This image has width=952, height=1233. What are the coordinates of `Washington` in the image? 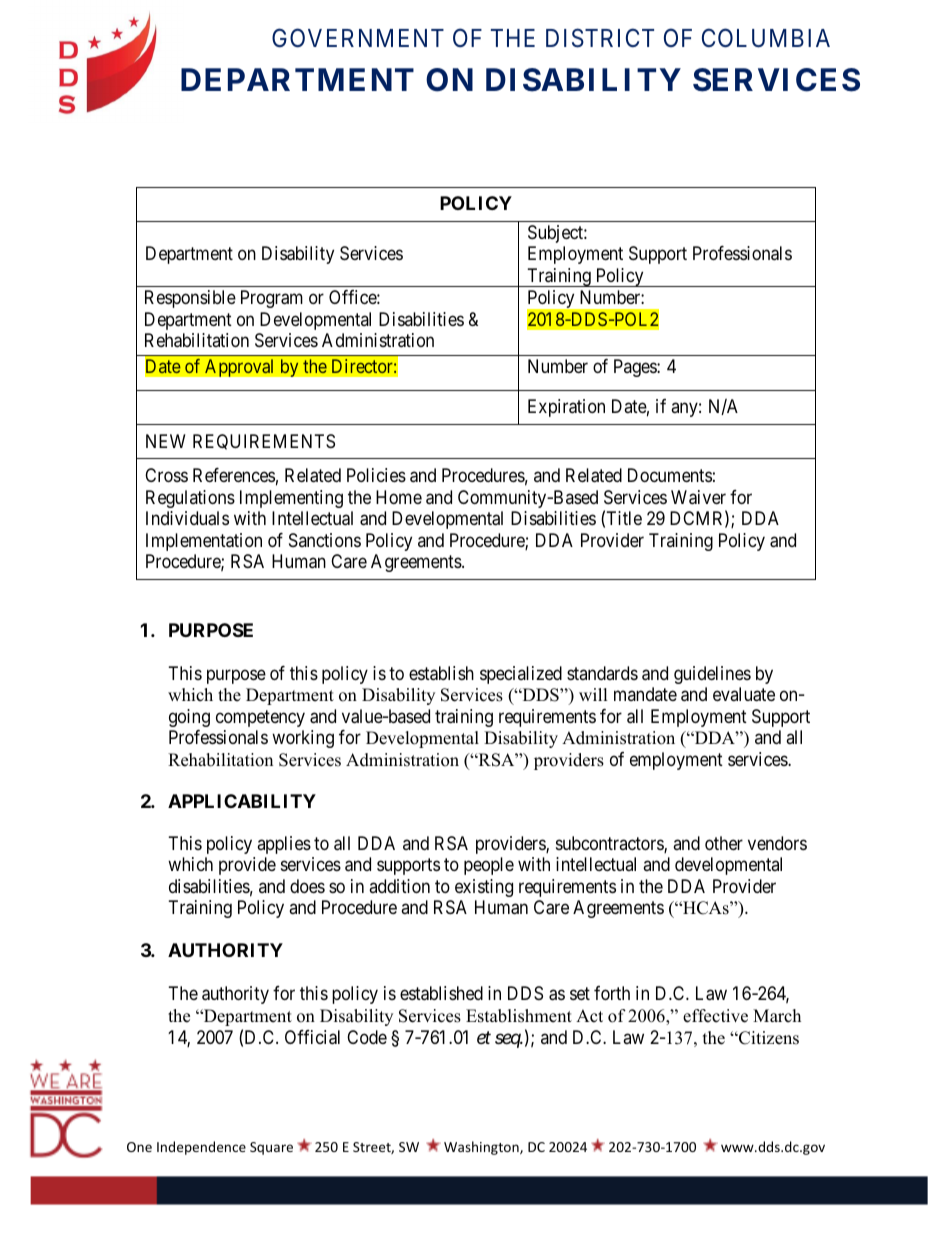 It's located at (482, 1148).
